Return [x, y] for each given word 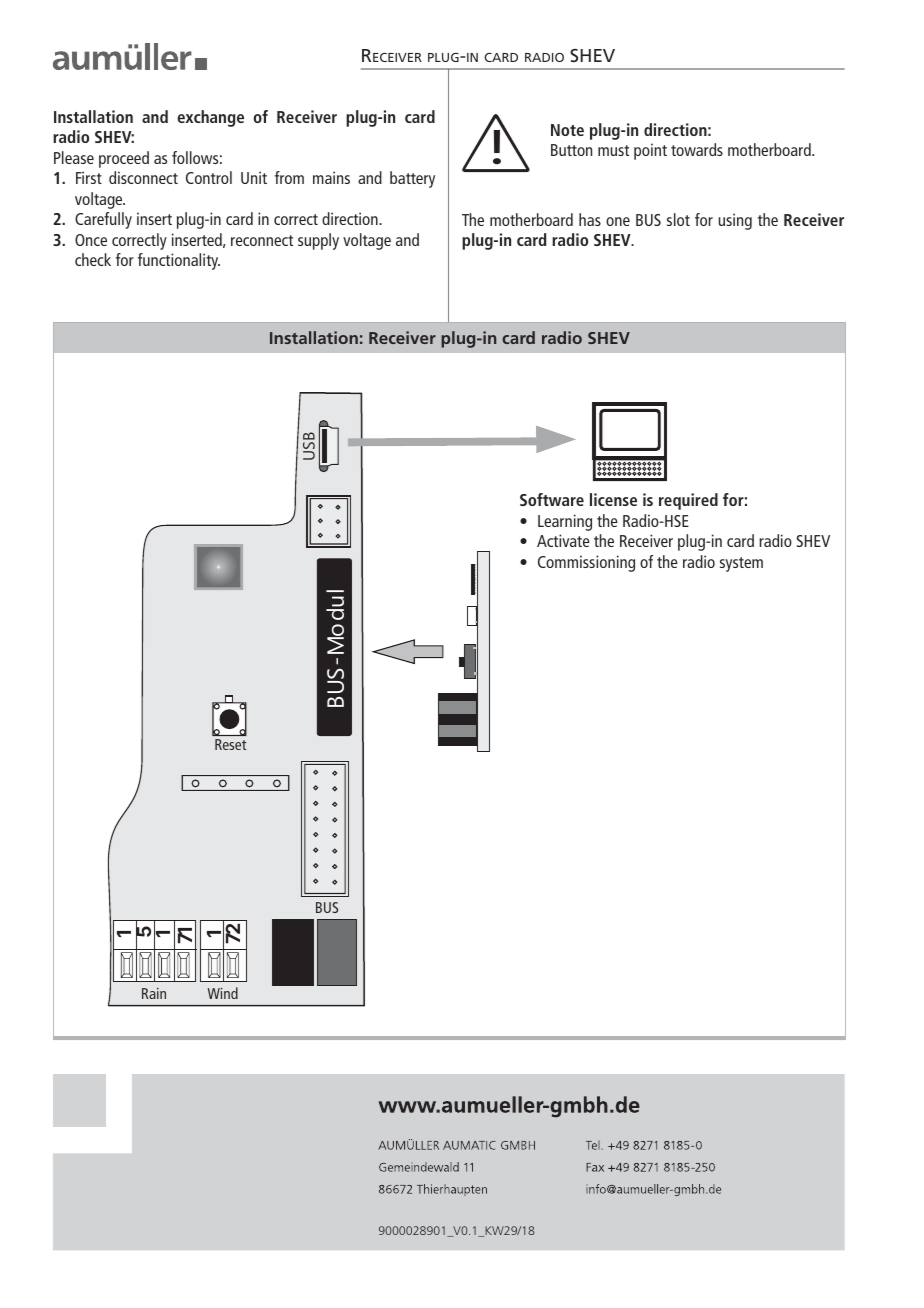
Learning [565, 522]
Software [552, 499]
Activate [563, 540]
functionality [179, 261]
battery [412, 179]
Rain [154, 993]
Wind [223, 993]
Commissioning [586, 563]
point [650, 151]
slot [678, 219]
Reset [230, 744]
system [741, 564]
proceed [124, 159]
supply [318, 241]
